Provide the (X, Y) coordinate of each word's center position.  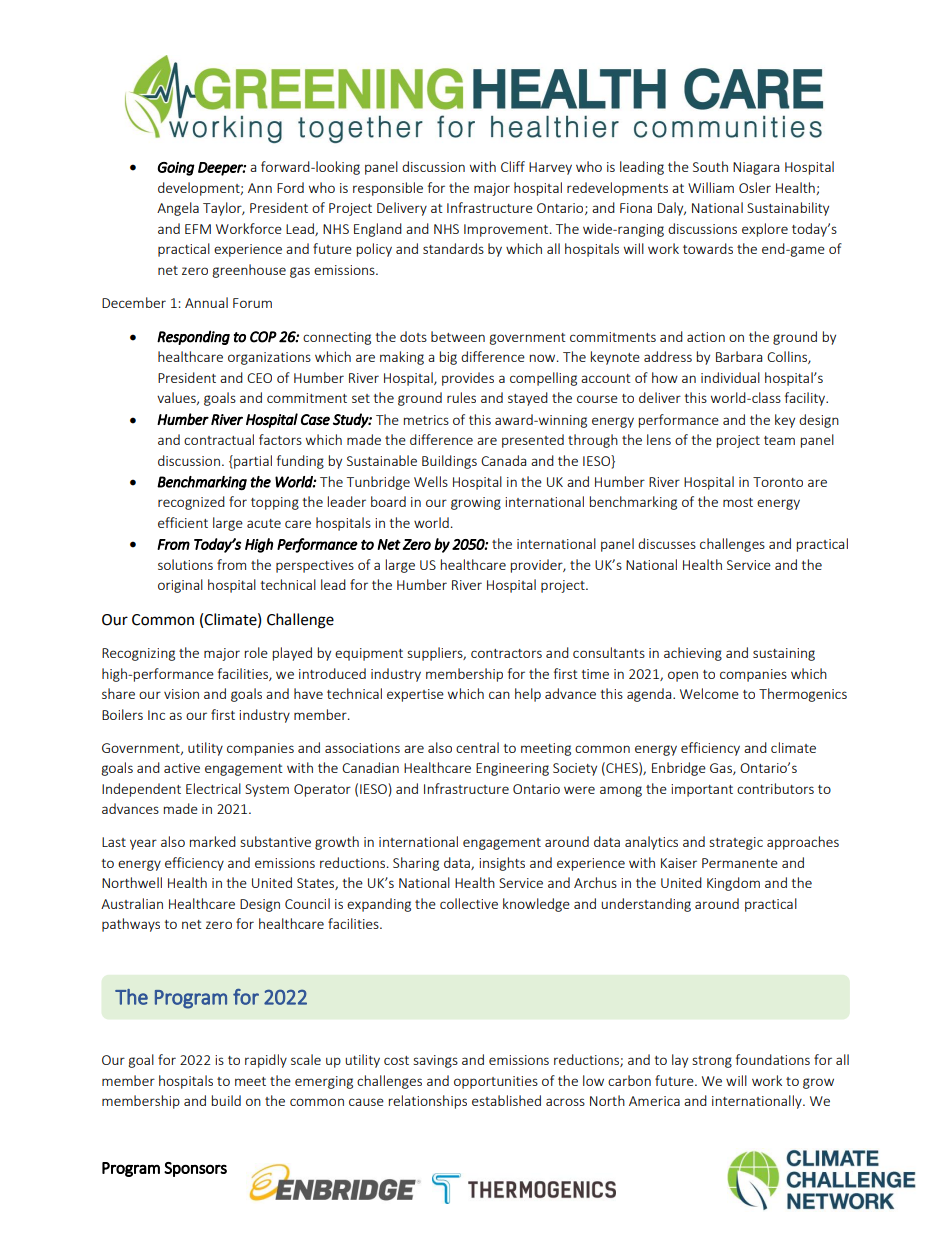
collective (469, 903)
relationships (428, 1102)
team (779, 440)
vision (181, 694)
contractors (506, 653)
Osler (755, 187)
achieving (693, 654)
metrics (426, 420)
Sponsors (195, 1169)
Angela (178, 209)
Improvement (507, 230)
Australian (132, 903)
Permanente (740, 863)
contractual (219, 439)
